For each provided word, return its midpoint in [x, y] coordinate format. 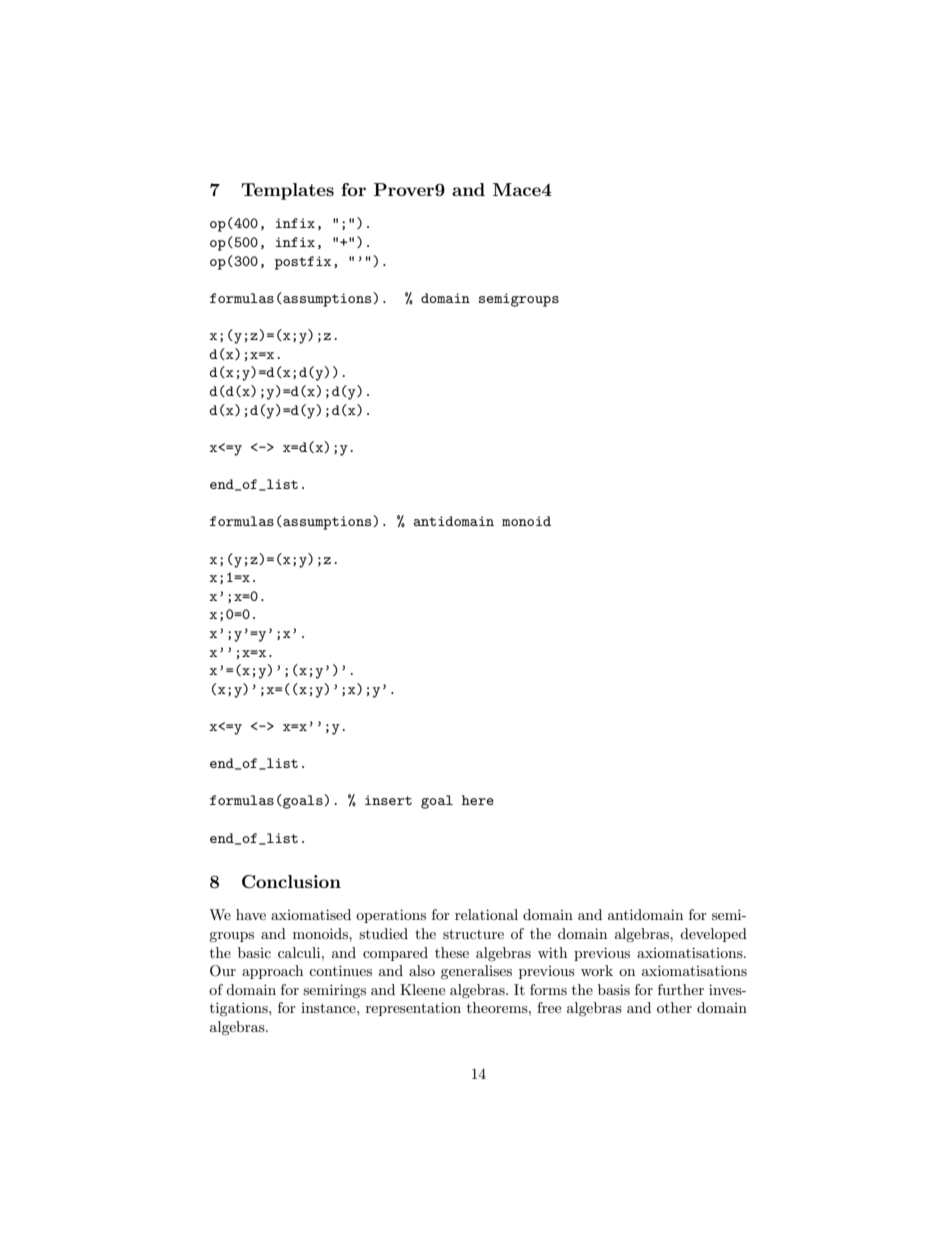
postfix [303, 263]
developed [713, 935]
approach [272, 972]
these [452, 952]
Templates [287, 191]
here [478, 800]
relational [486, 914]
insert [388, 800]
